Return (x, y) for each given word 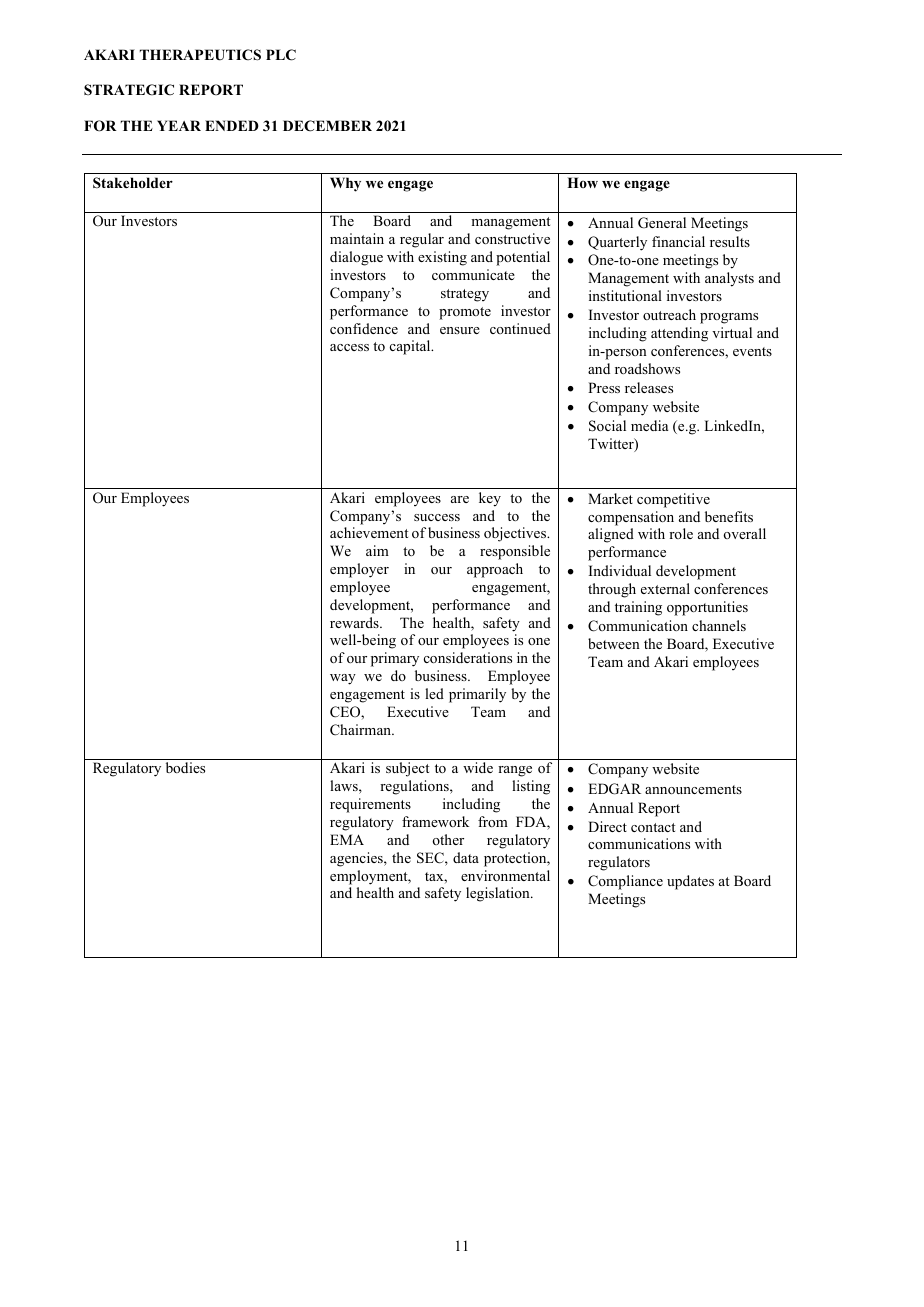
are (460, 499)
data (466, 857)
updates (690, 882)
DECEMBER (327, 126)
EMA (347, 839)
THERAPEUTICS (200, 55)
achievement (369, 532)
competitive (673, 500)
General (662, 223)
